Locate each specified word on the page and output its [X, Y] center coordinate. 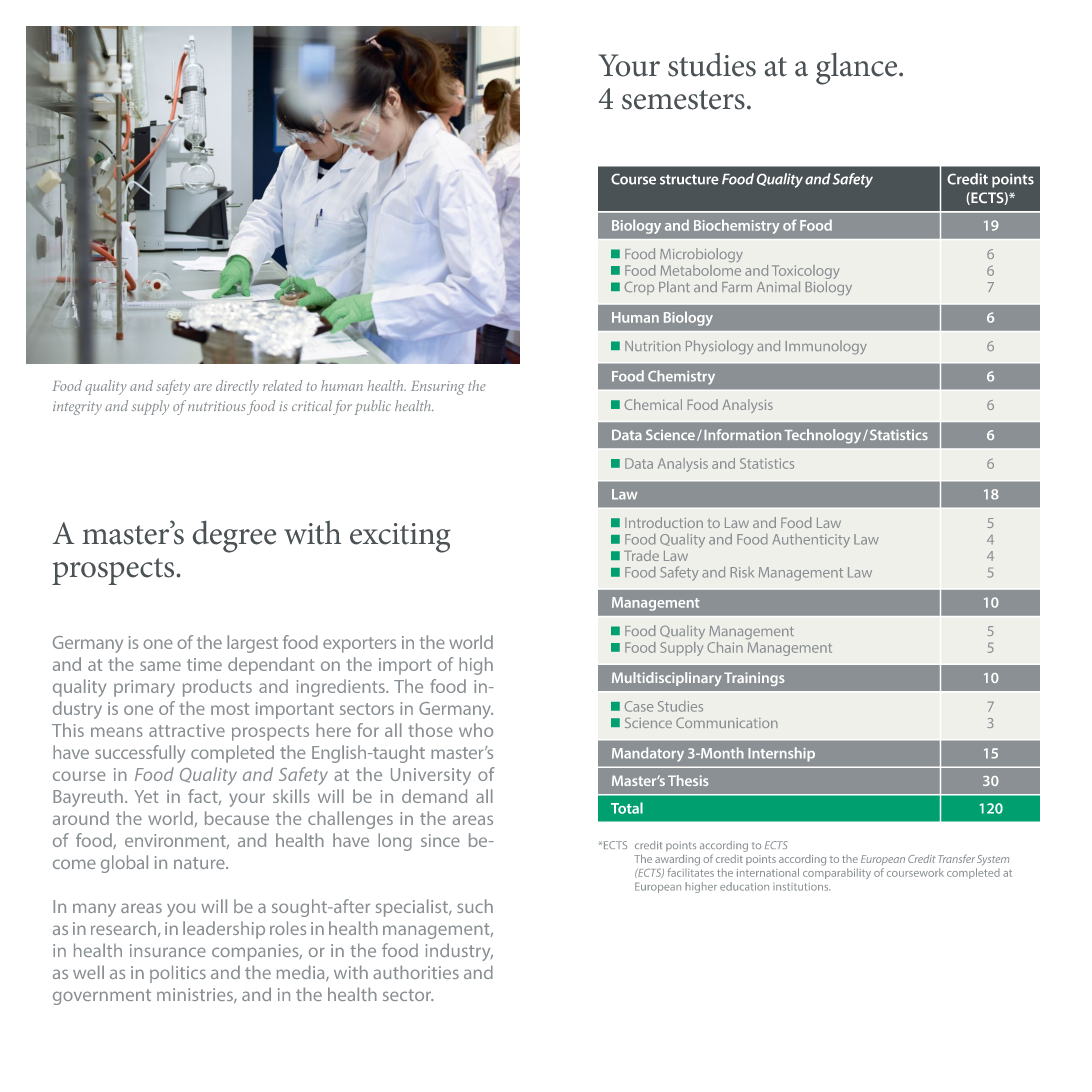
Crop [639, 288]
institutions [801, 887]
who [476, 730]
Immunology [826, 347]
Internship [781, 754]
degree [234, 536]
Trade [641, 555]
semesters [683, 100]
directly [237, 387]
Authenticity [811, 541]
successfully [140, 754]
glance [858, 68]
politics [178, 974]
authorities [416, 972]
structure [689, 179]
